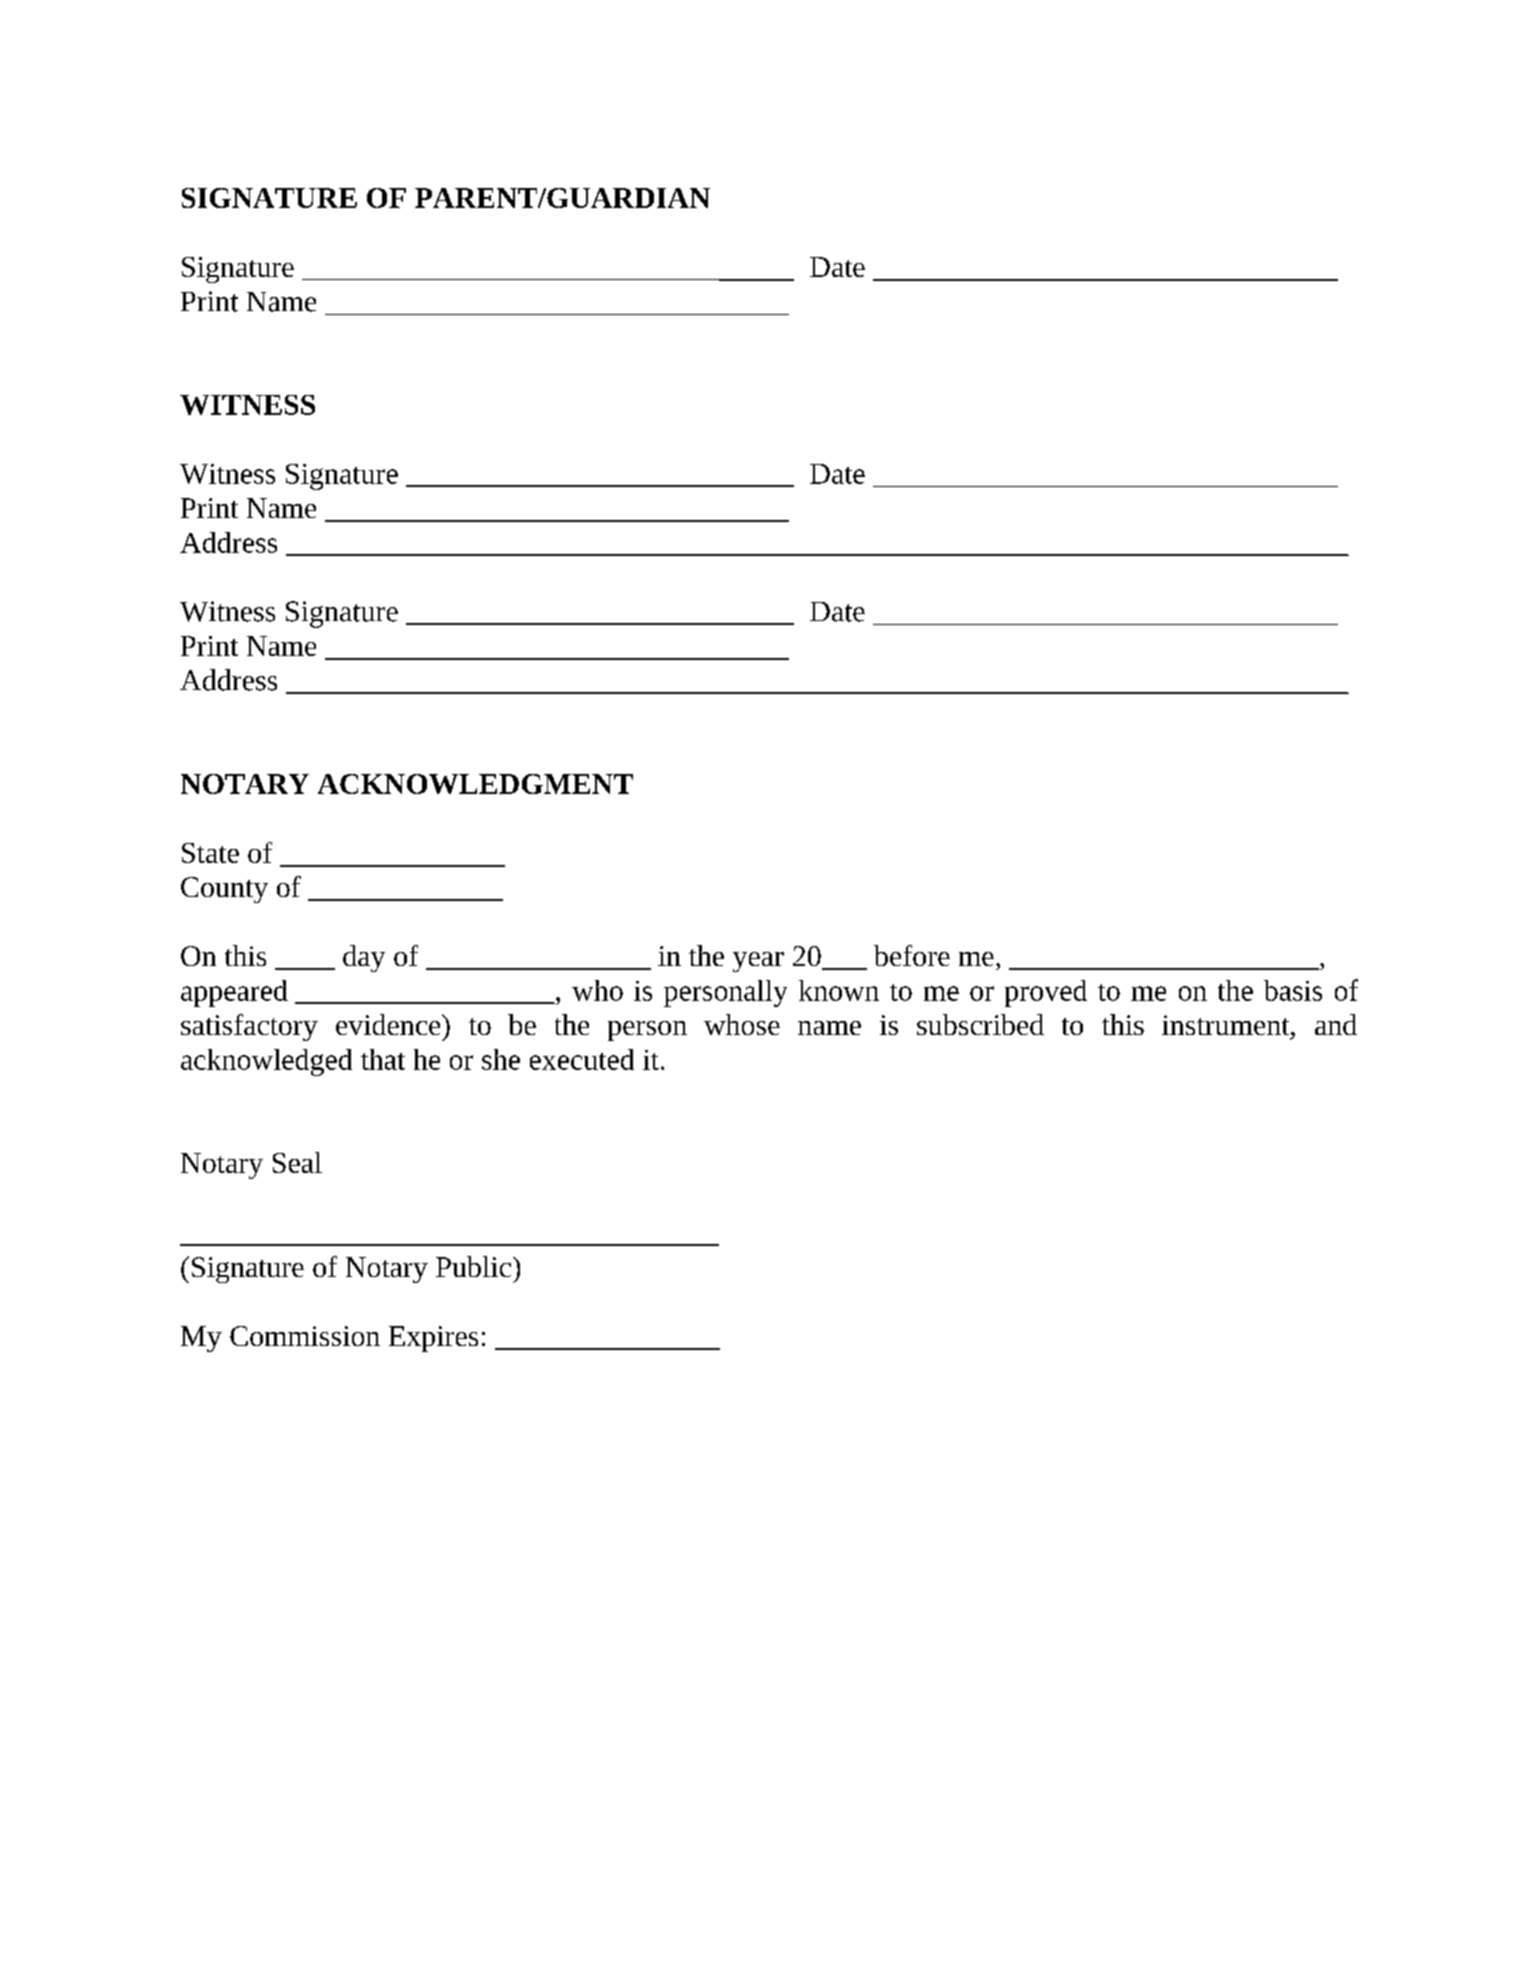 The height and width of the image is (1978, 1528). Describe the element at coordinates (912, 955) in the image. I see `before` at that location.
